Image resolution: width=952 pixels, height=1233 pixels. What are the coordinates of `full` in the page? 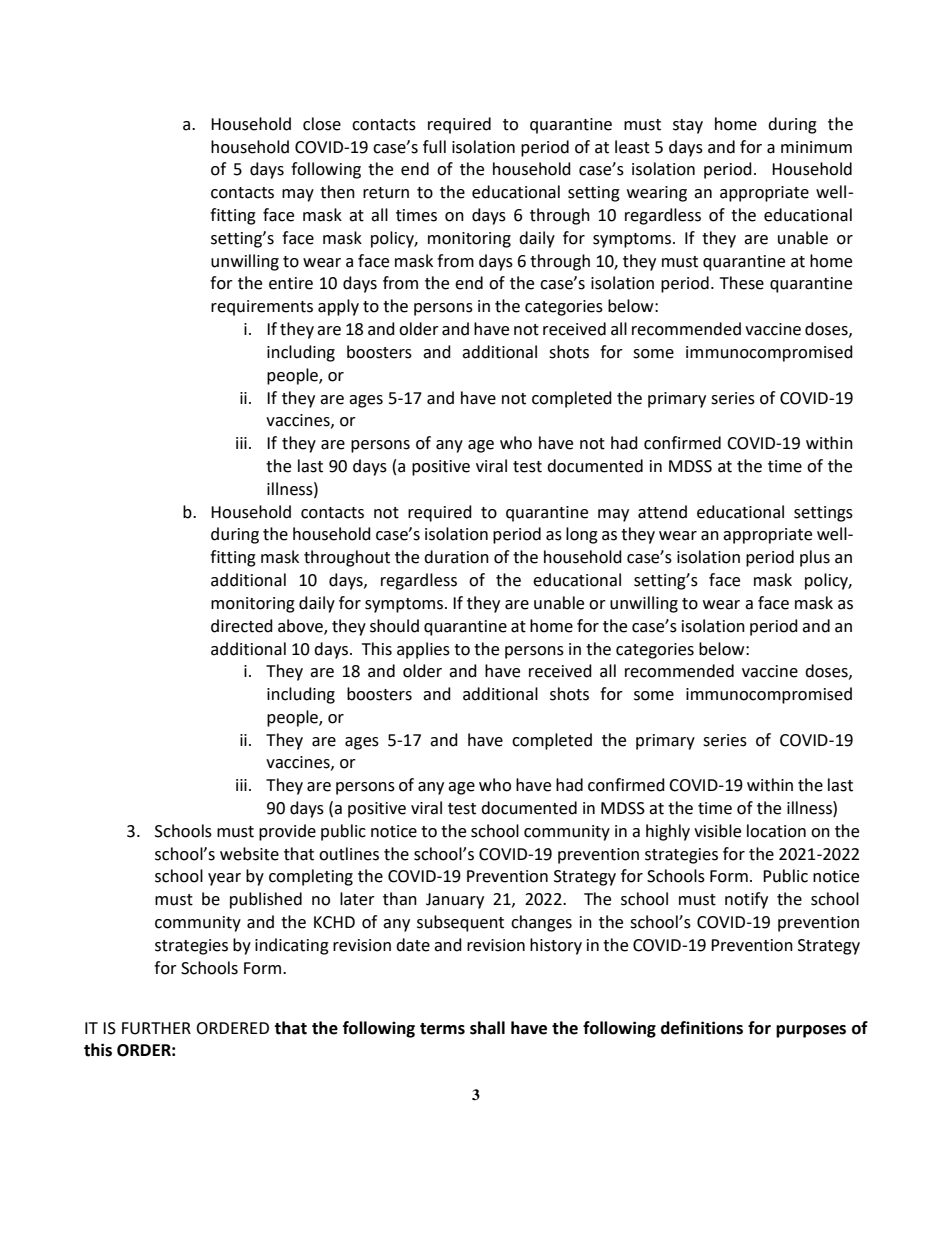 It's located at (434, 147).
